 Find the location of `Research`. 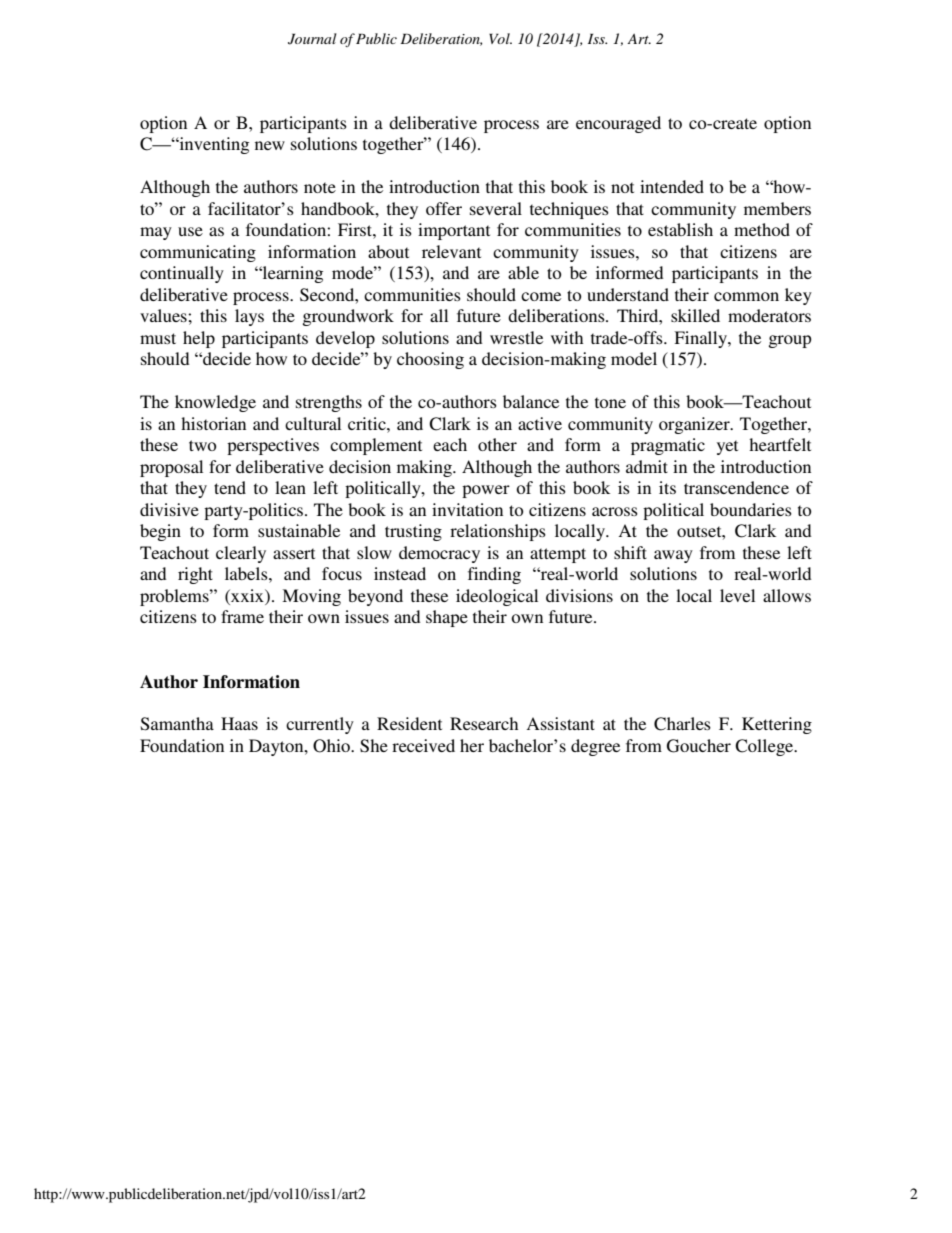

Research is located at coordinates (484, 723).
